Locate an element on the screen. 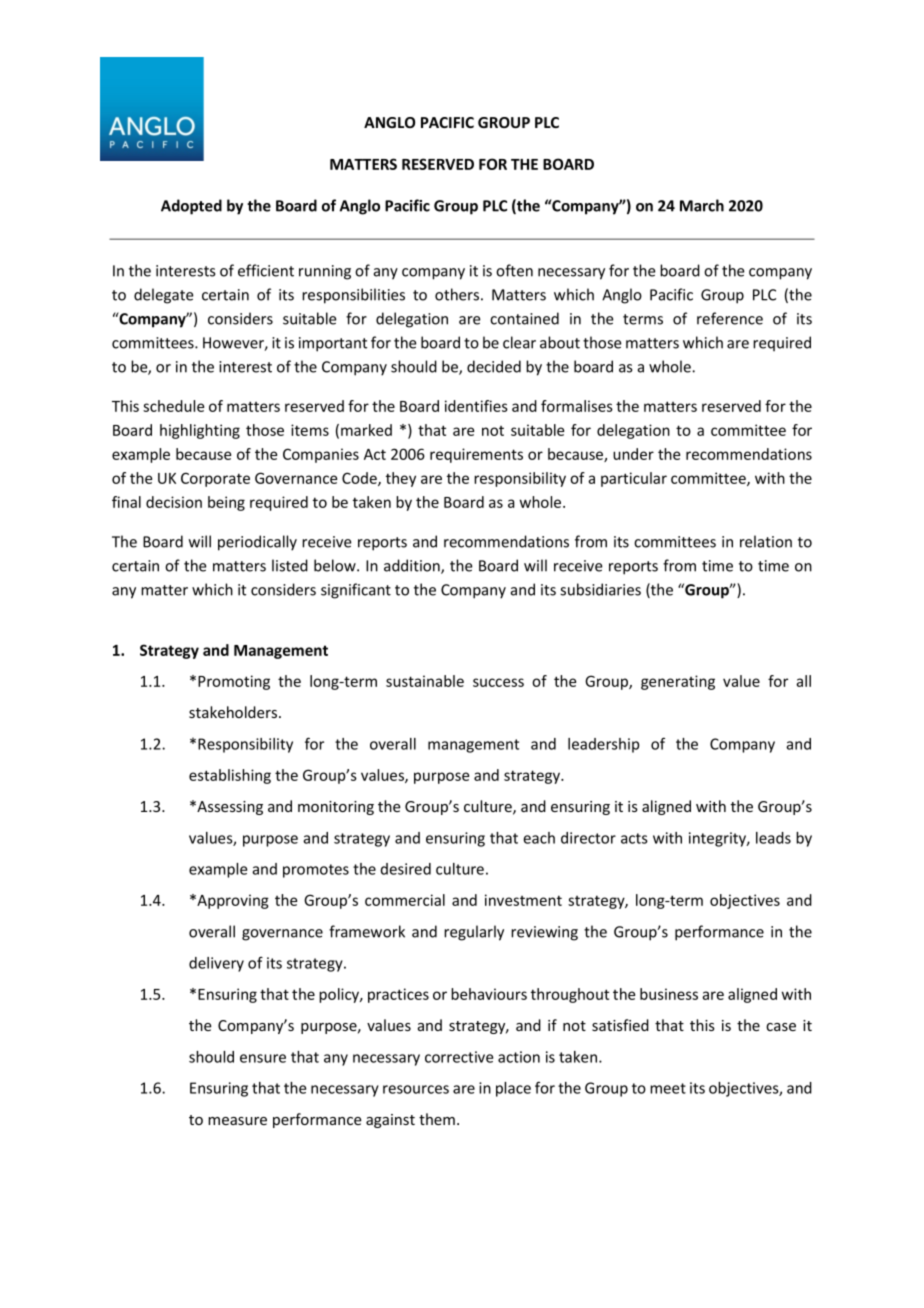  March is located at coordinates (702, 205).
